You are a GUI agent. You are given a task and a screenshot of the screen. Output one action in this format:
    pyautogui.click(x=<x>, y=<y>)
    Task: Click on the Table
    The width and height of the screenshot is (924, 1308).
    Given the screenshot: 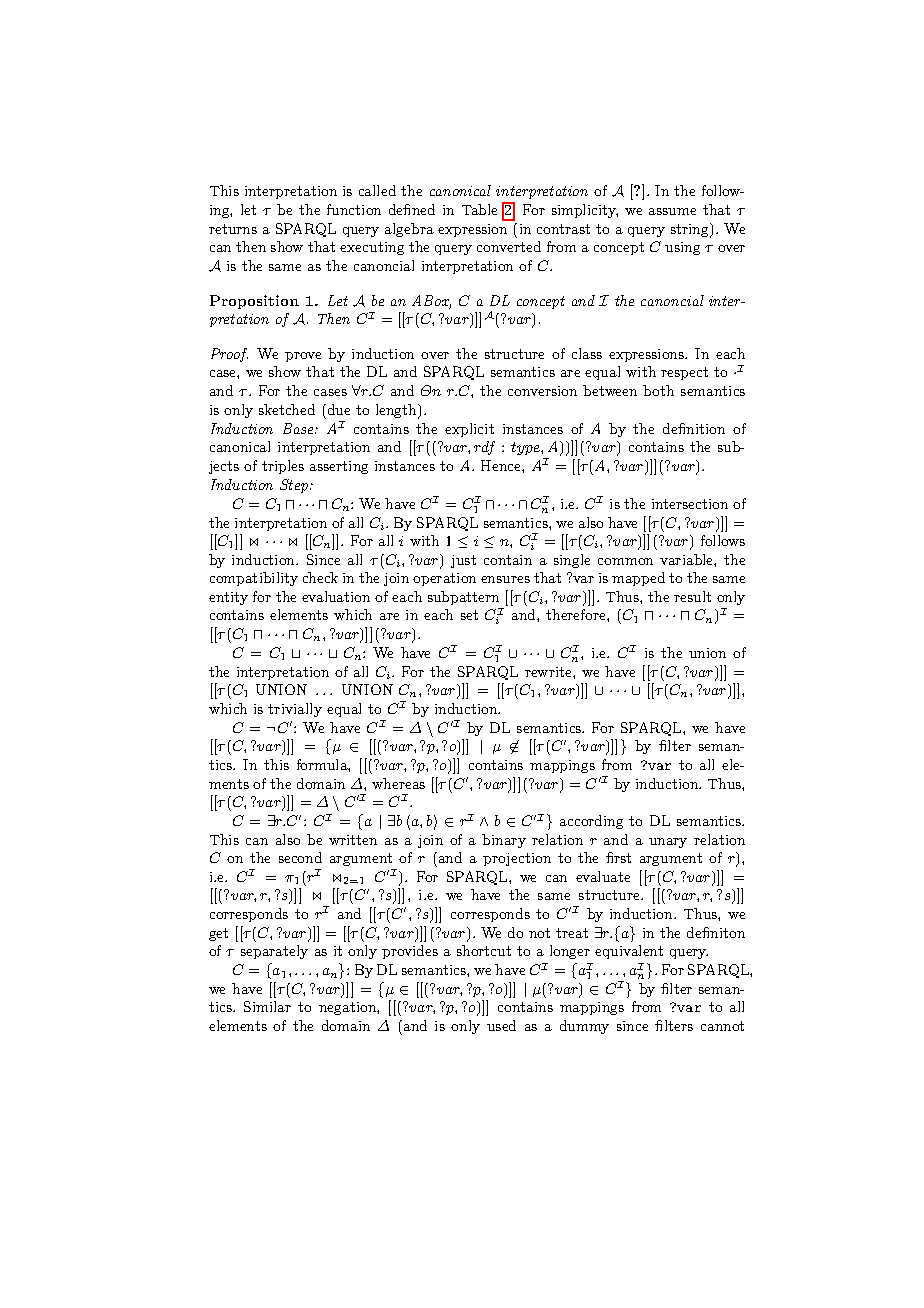 What is the action you would take?
    pyautogui.click(x=479, y=209)
